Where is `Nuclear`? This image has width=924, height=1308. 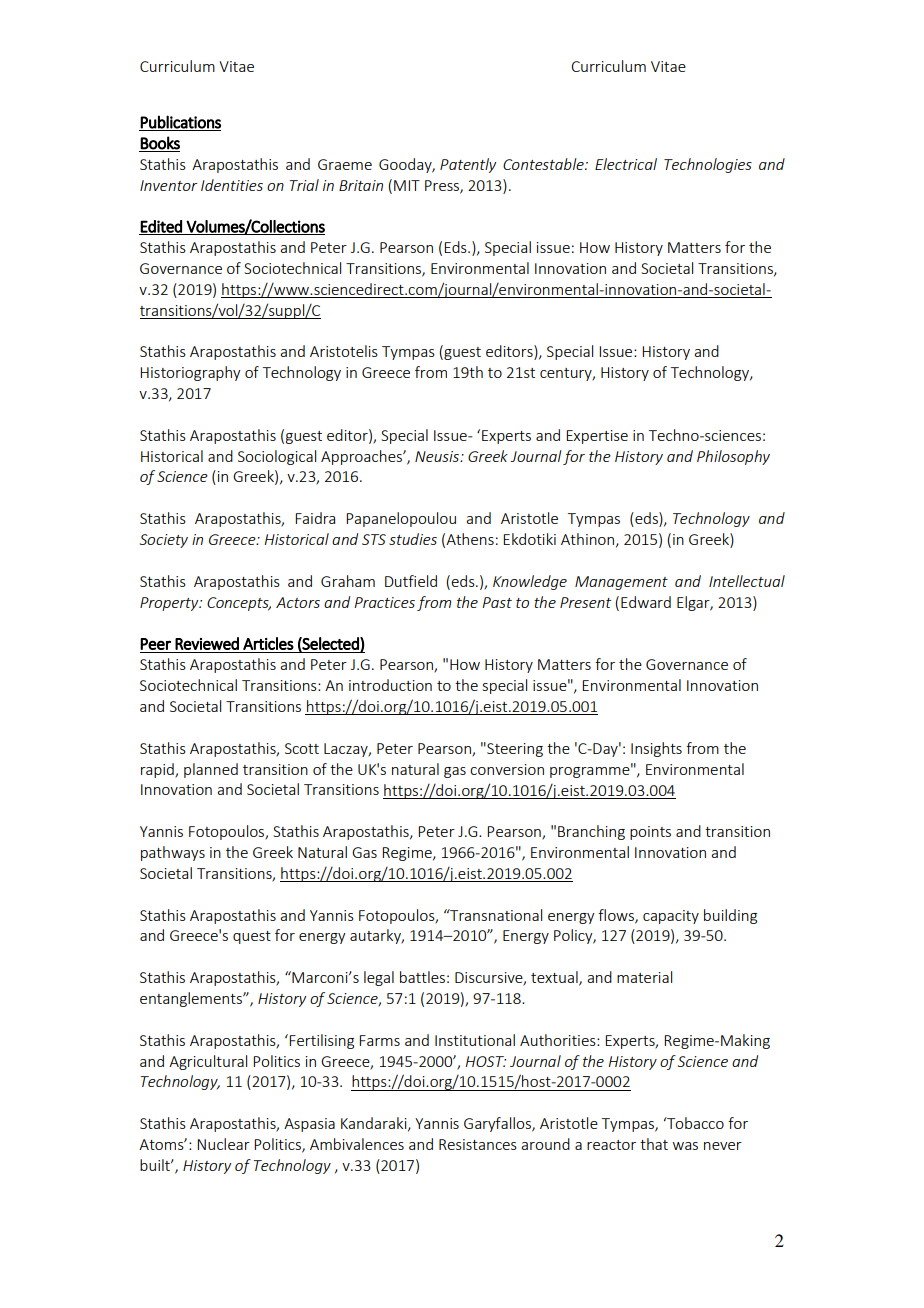 Nuclear is located at coordinates (223, 1144).
